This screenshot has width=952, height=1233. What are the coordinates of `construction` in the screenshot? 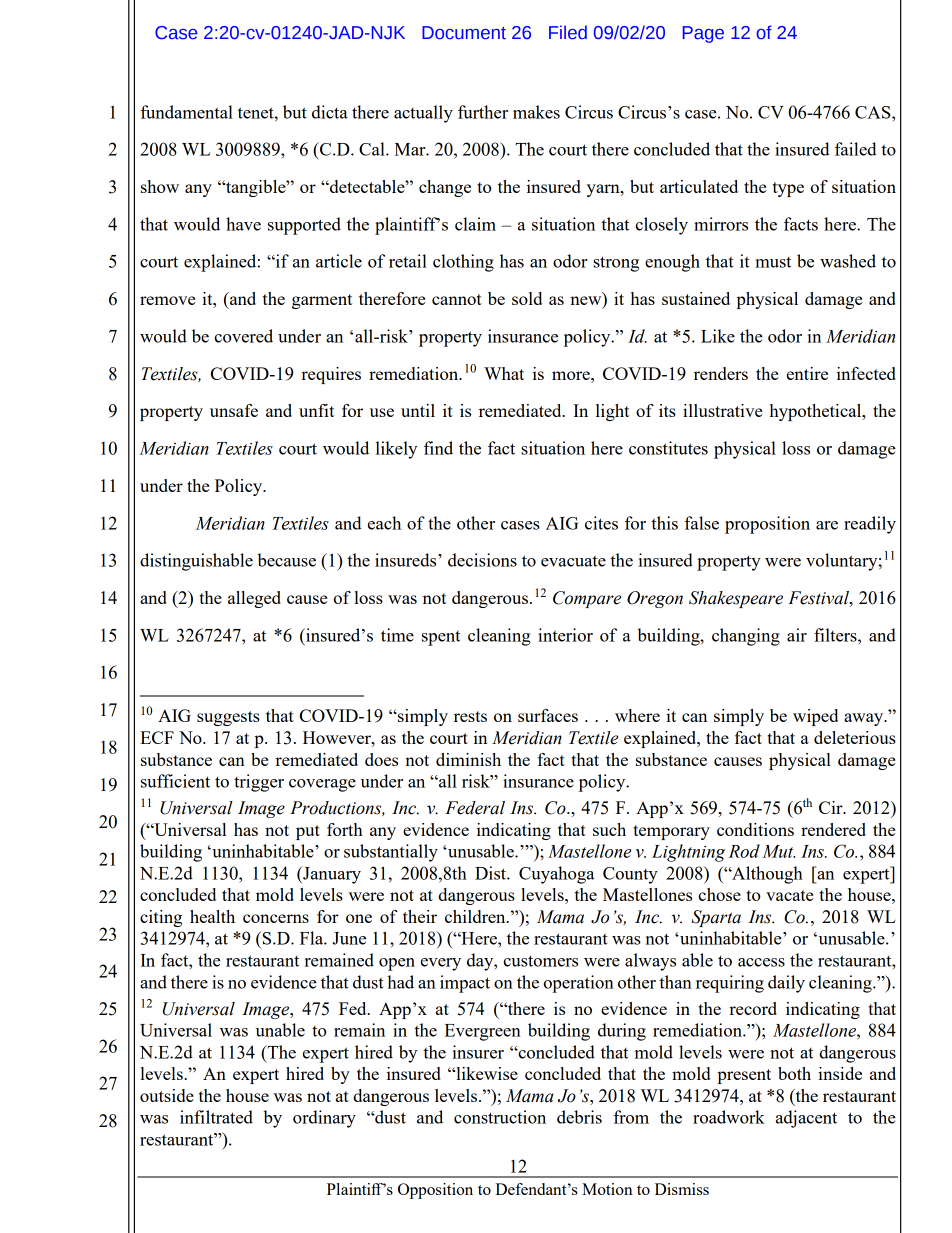 It's located at (500, 1117).
